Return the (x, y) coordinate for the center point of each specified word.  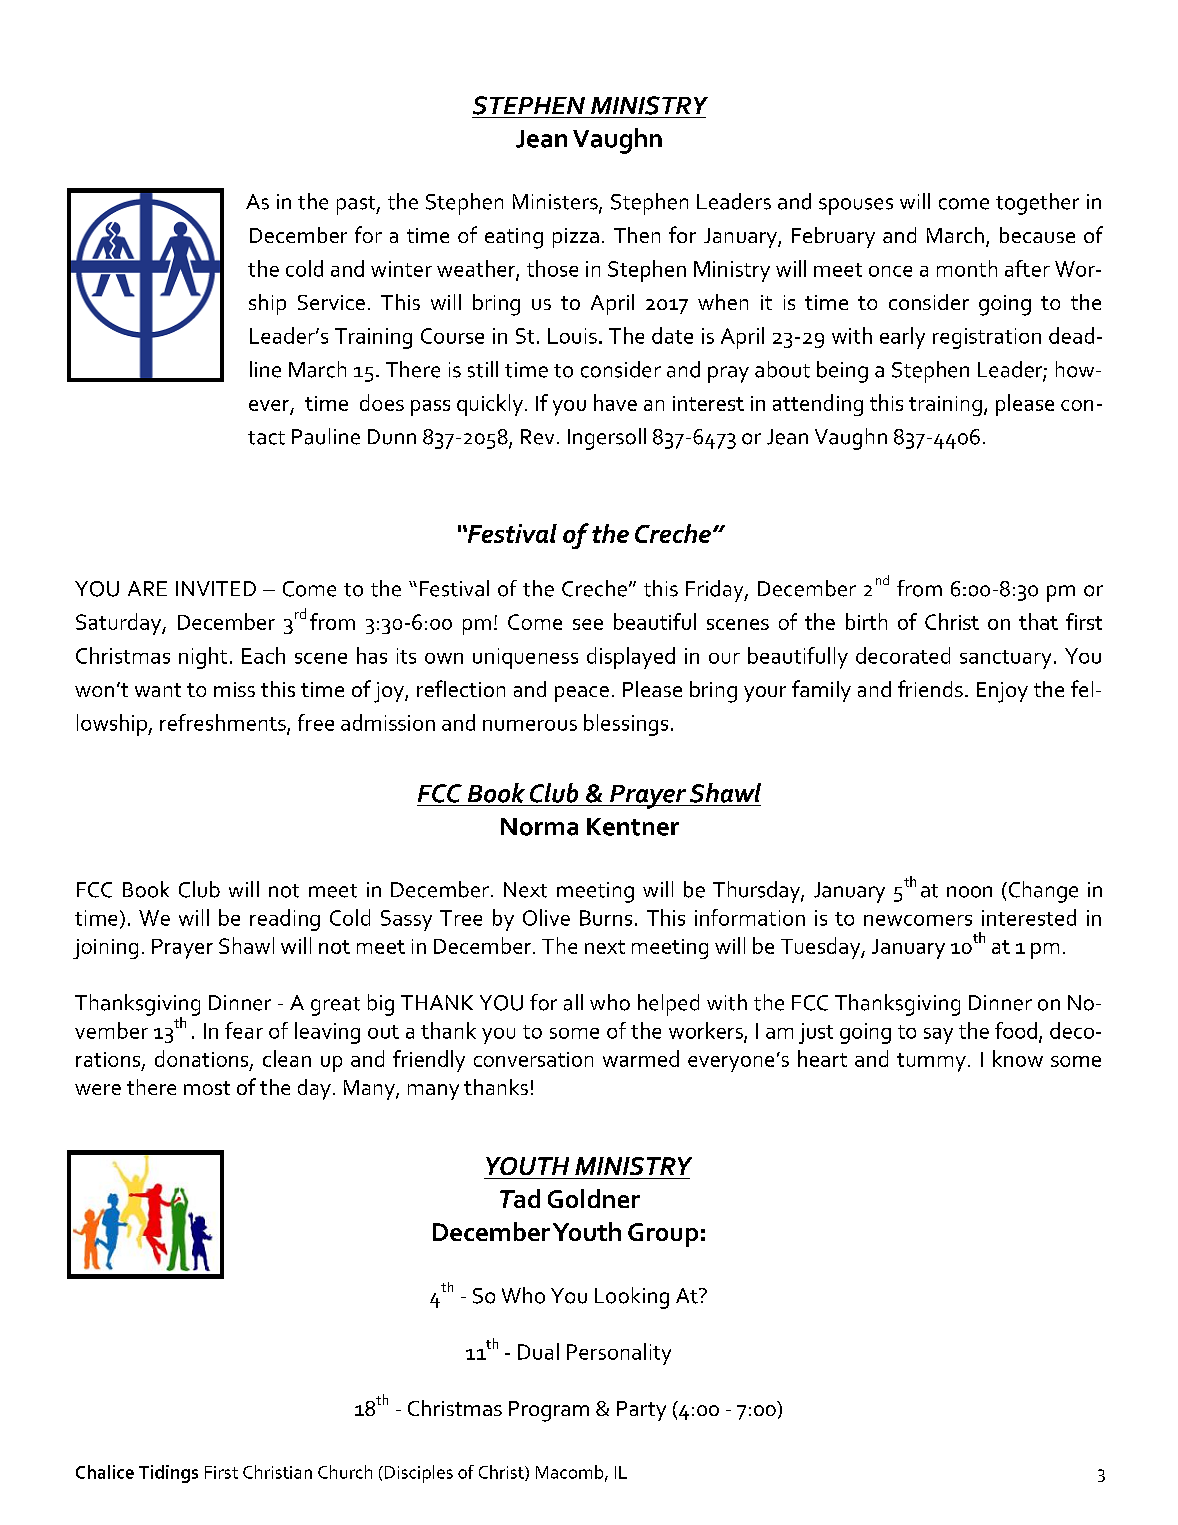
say (938, 1036)
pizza (576, 238)
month (967, 268)
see (588, 624)
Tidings (168, 1474)
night (203, 658)
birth (866, 621)
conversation (533, 1059)
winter (401, 269)
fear (244, 1030)
